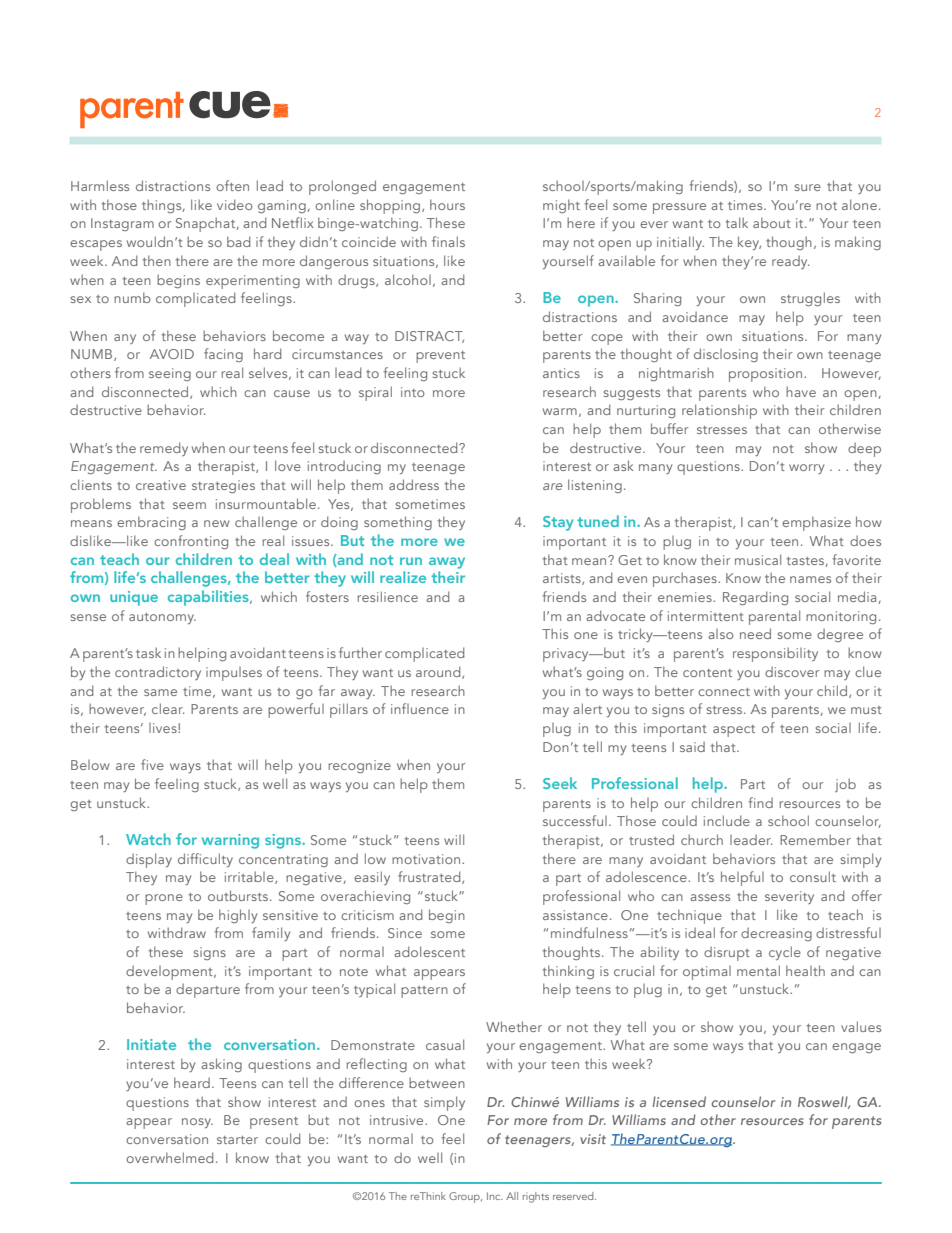 The width and height of the page is (952, 1233). What do you see at coordinates (679, 1101) in the page?
I see `licensed` at bounding box center [679, 1101].
